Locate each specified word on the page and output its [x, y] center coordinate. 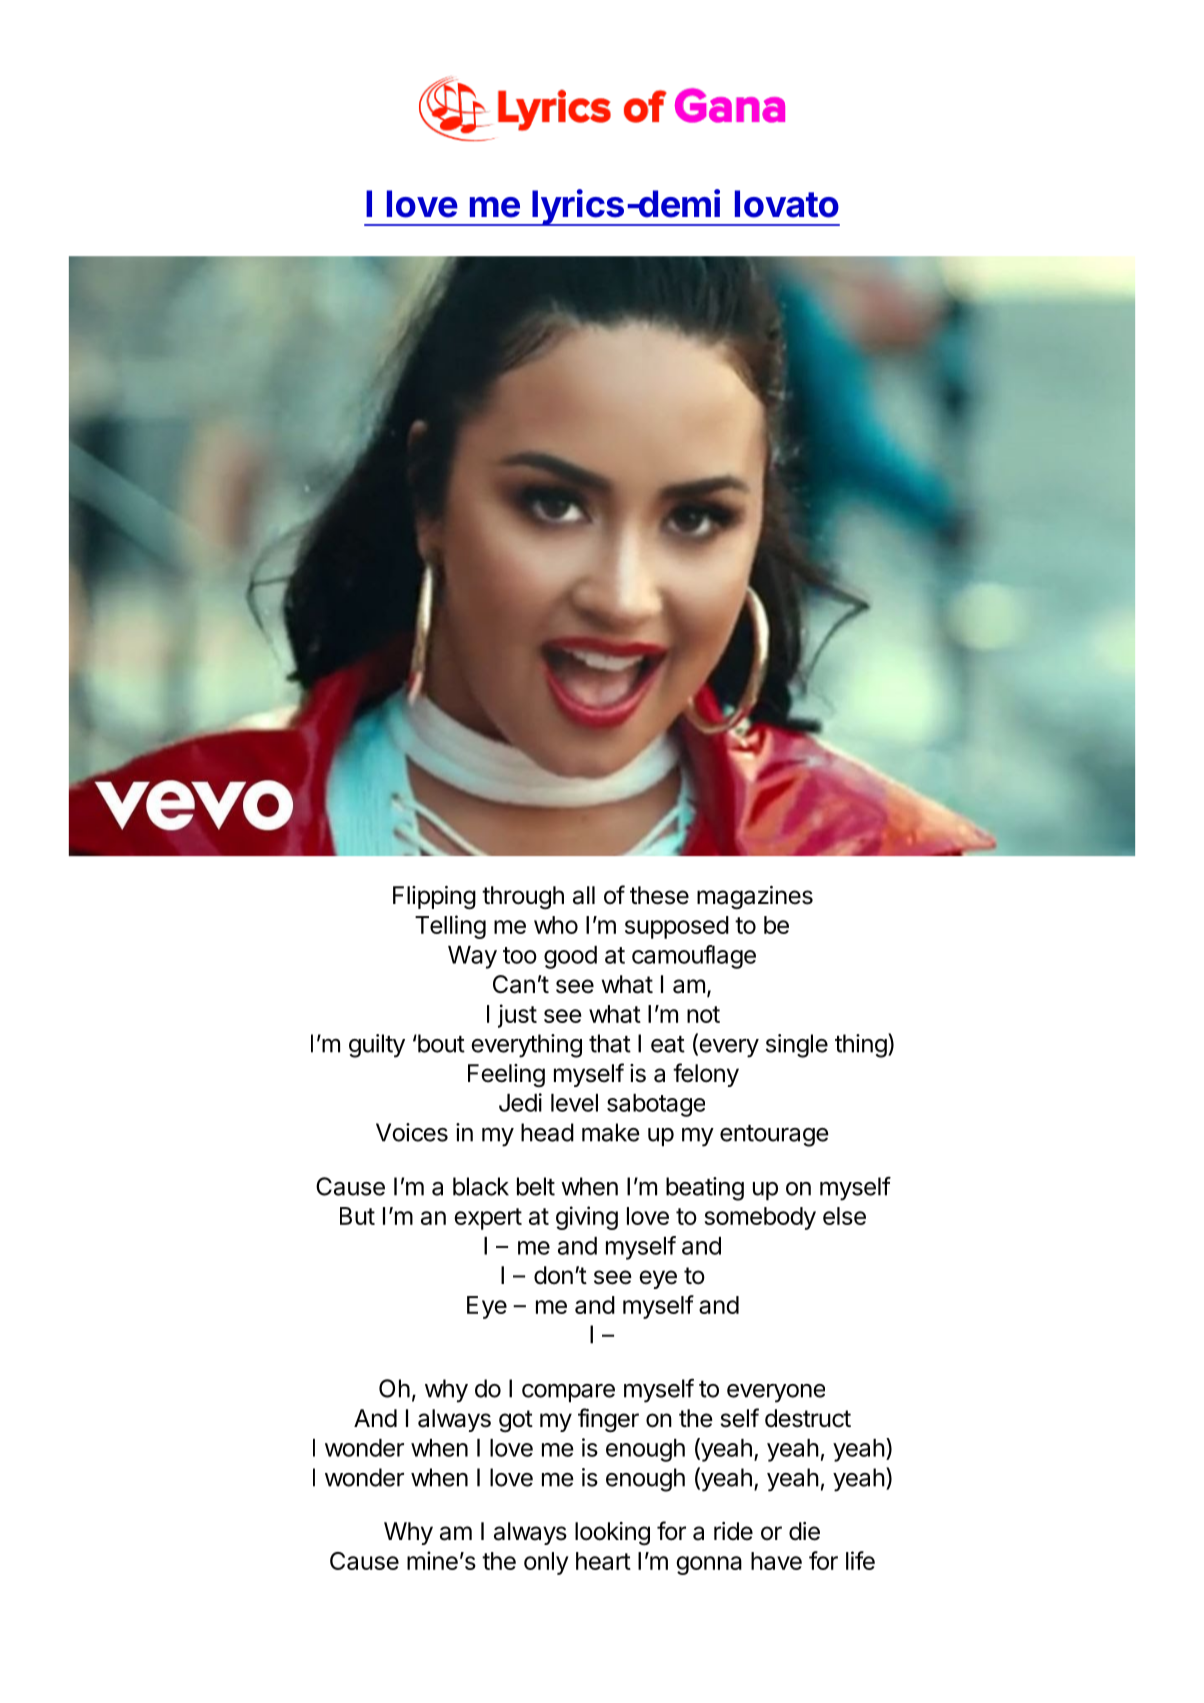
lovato [787, 204]
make [611, 1132]
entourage [774, 1136]
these [659, 895]
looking [612, 1534]
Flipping [434, 898]
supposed [677, 927]
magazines [755, 898]
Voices [412, 1132]
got [516, 1421]
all [584, 895]
